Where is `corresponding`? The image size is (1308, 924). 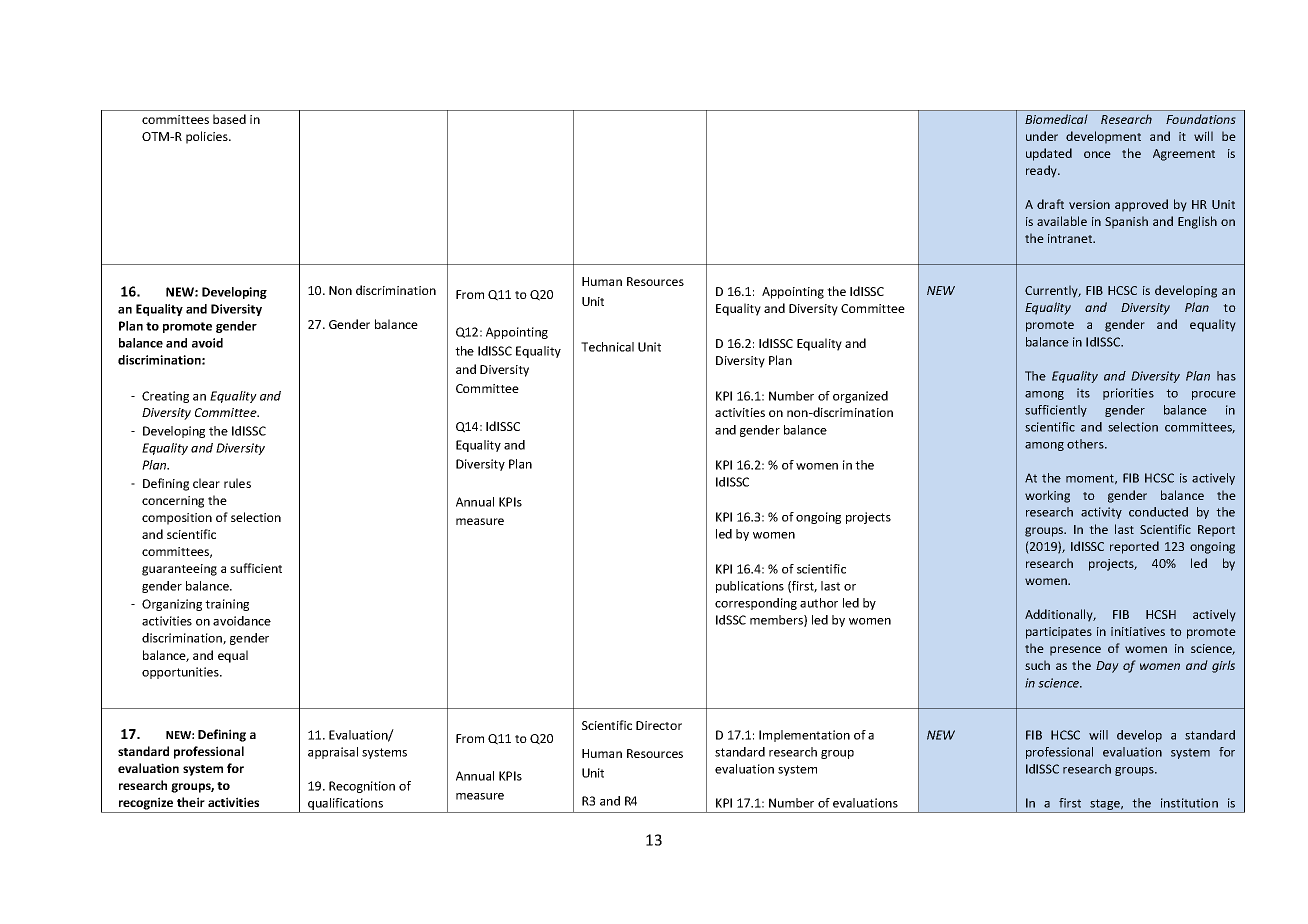
corresponding is located at coordinates (756, 604).
